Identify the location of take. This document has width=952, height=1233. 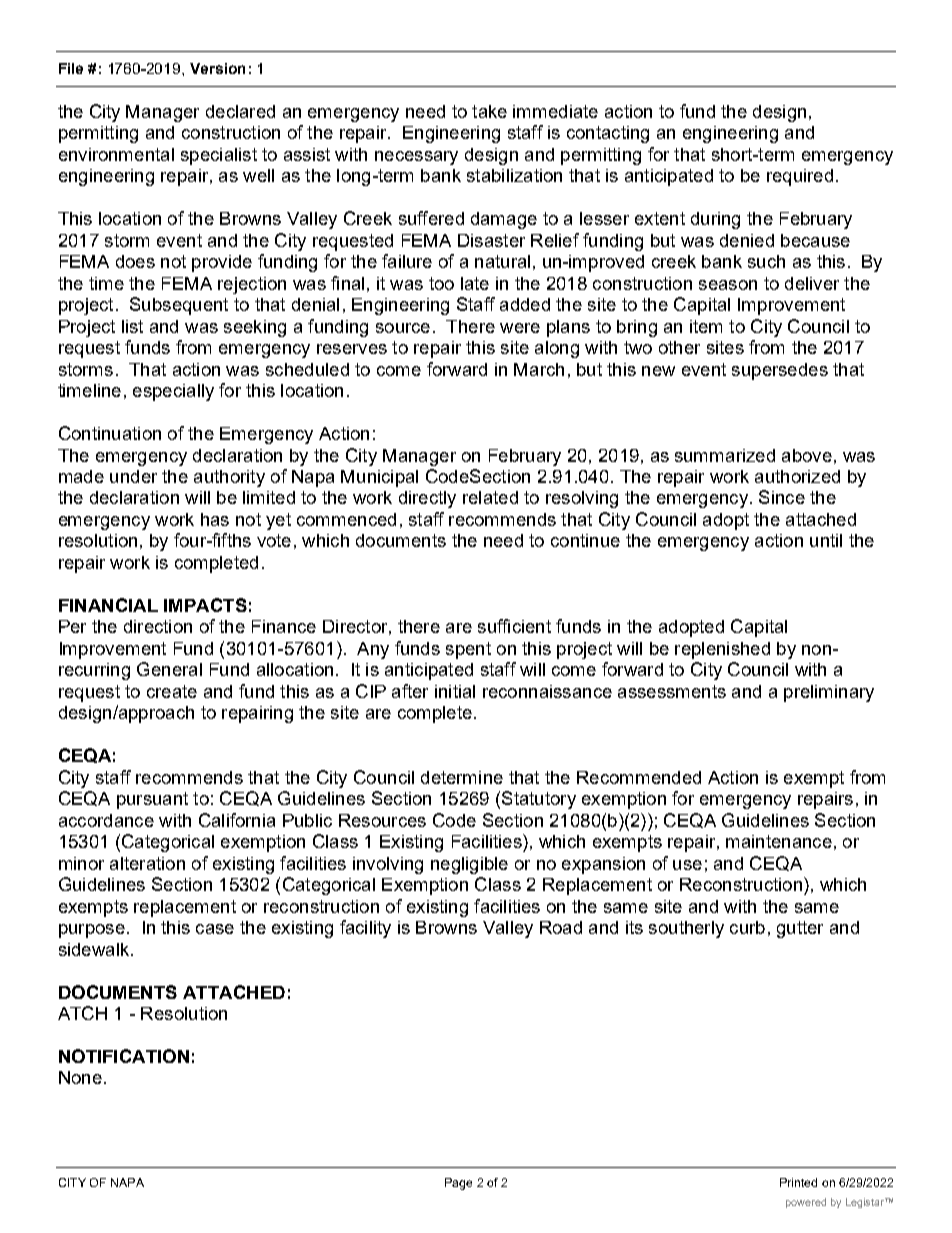
(489, 111).
